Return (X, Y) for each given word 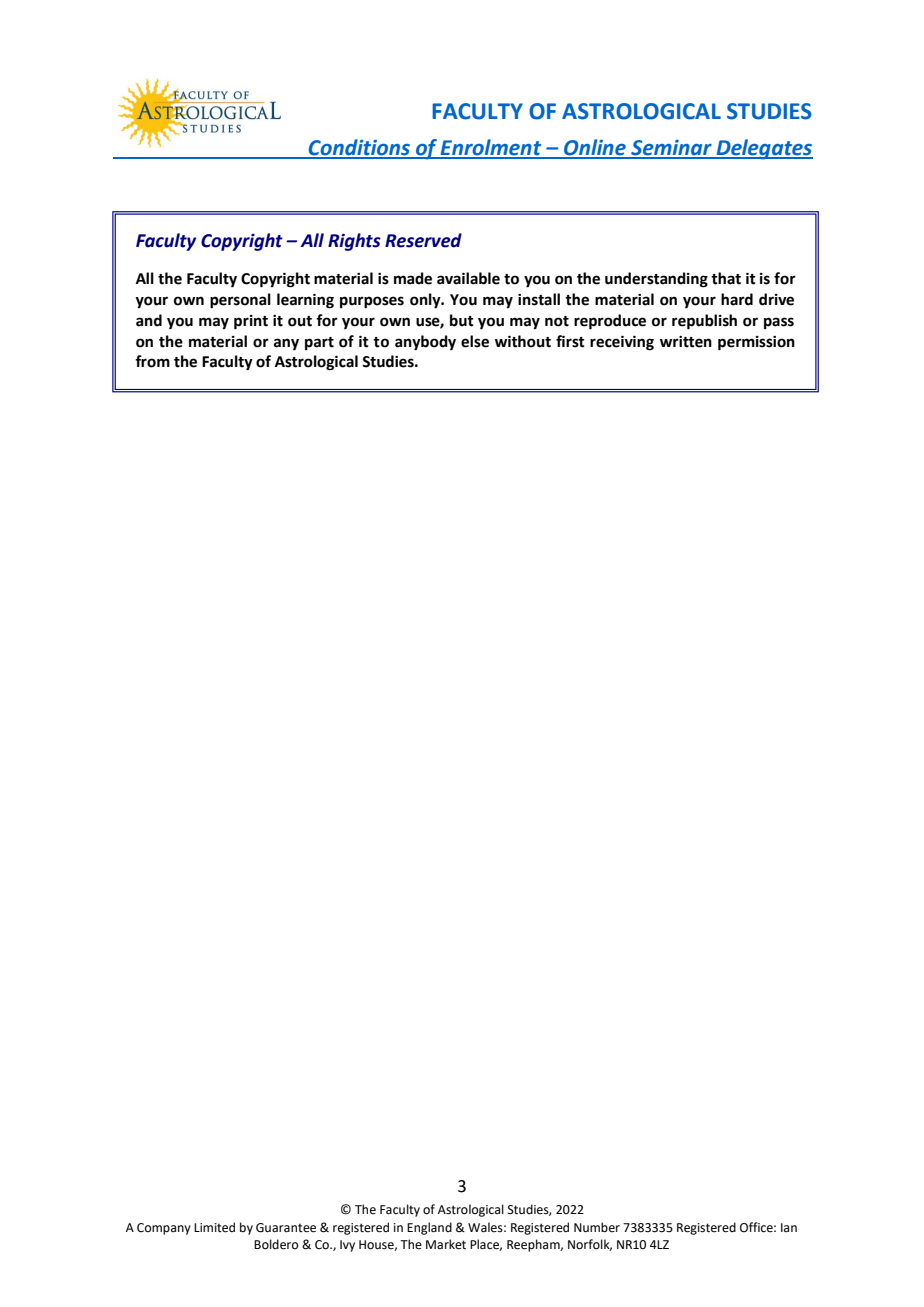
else (475, 341)
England (429, 1228)
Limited (214, 1227)
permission (756, 343)
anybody (425, 343)
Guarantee (286, 1228)
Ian (789, 1227)
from (152, 361)
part (319, 343)
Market (446, 1244)
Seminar (671, 149)
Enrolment (491, 148)
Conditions (360, 148)
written (686, 342)
